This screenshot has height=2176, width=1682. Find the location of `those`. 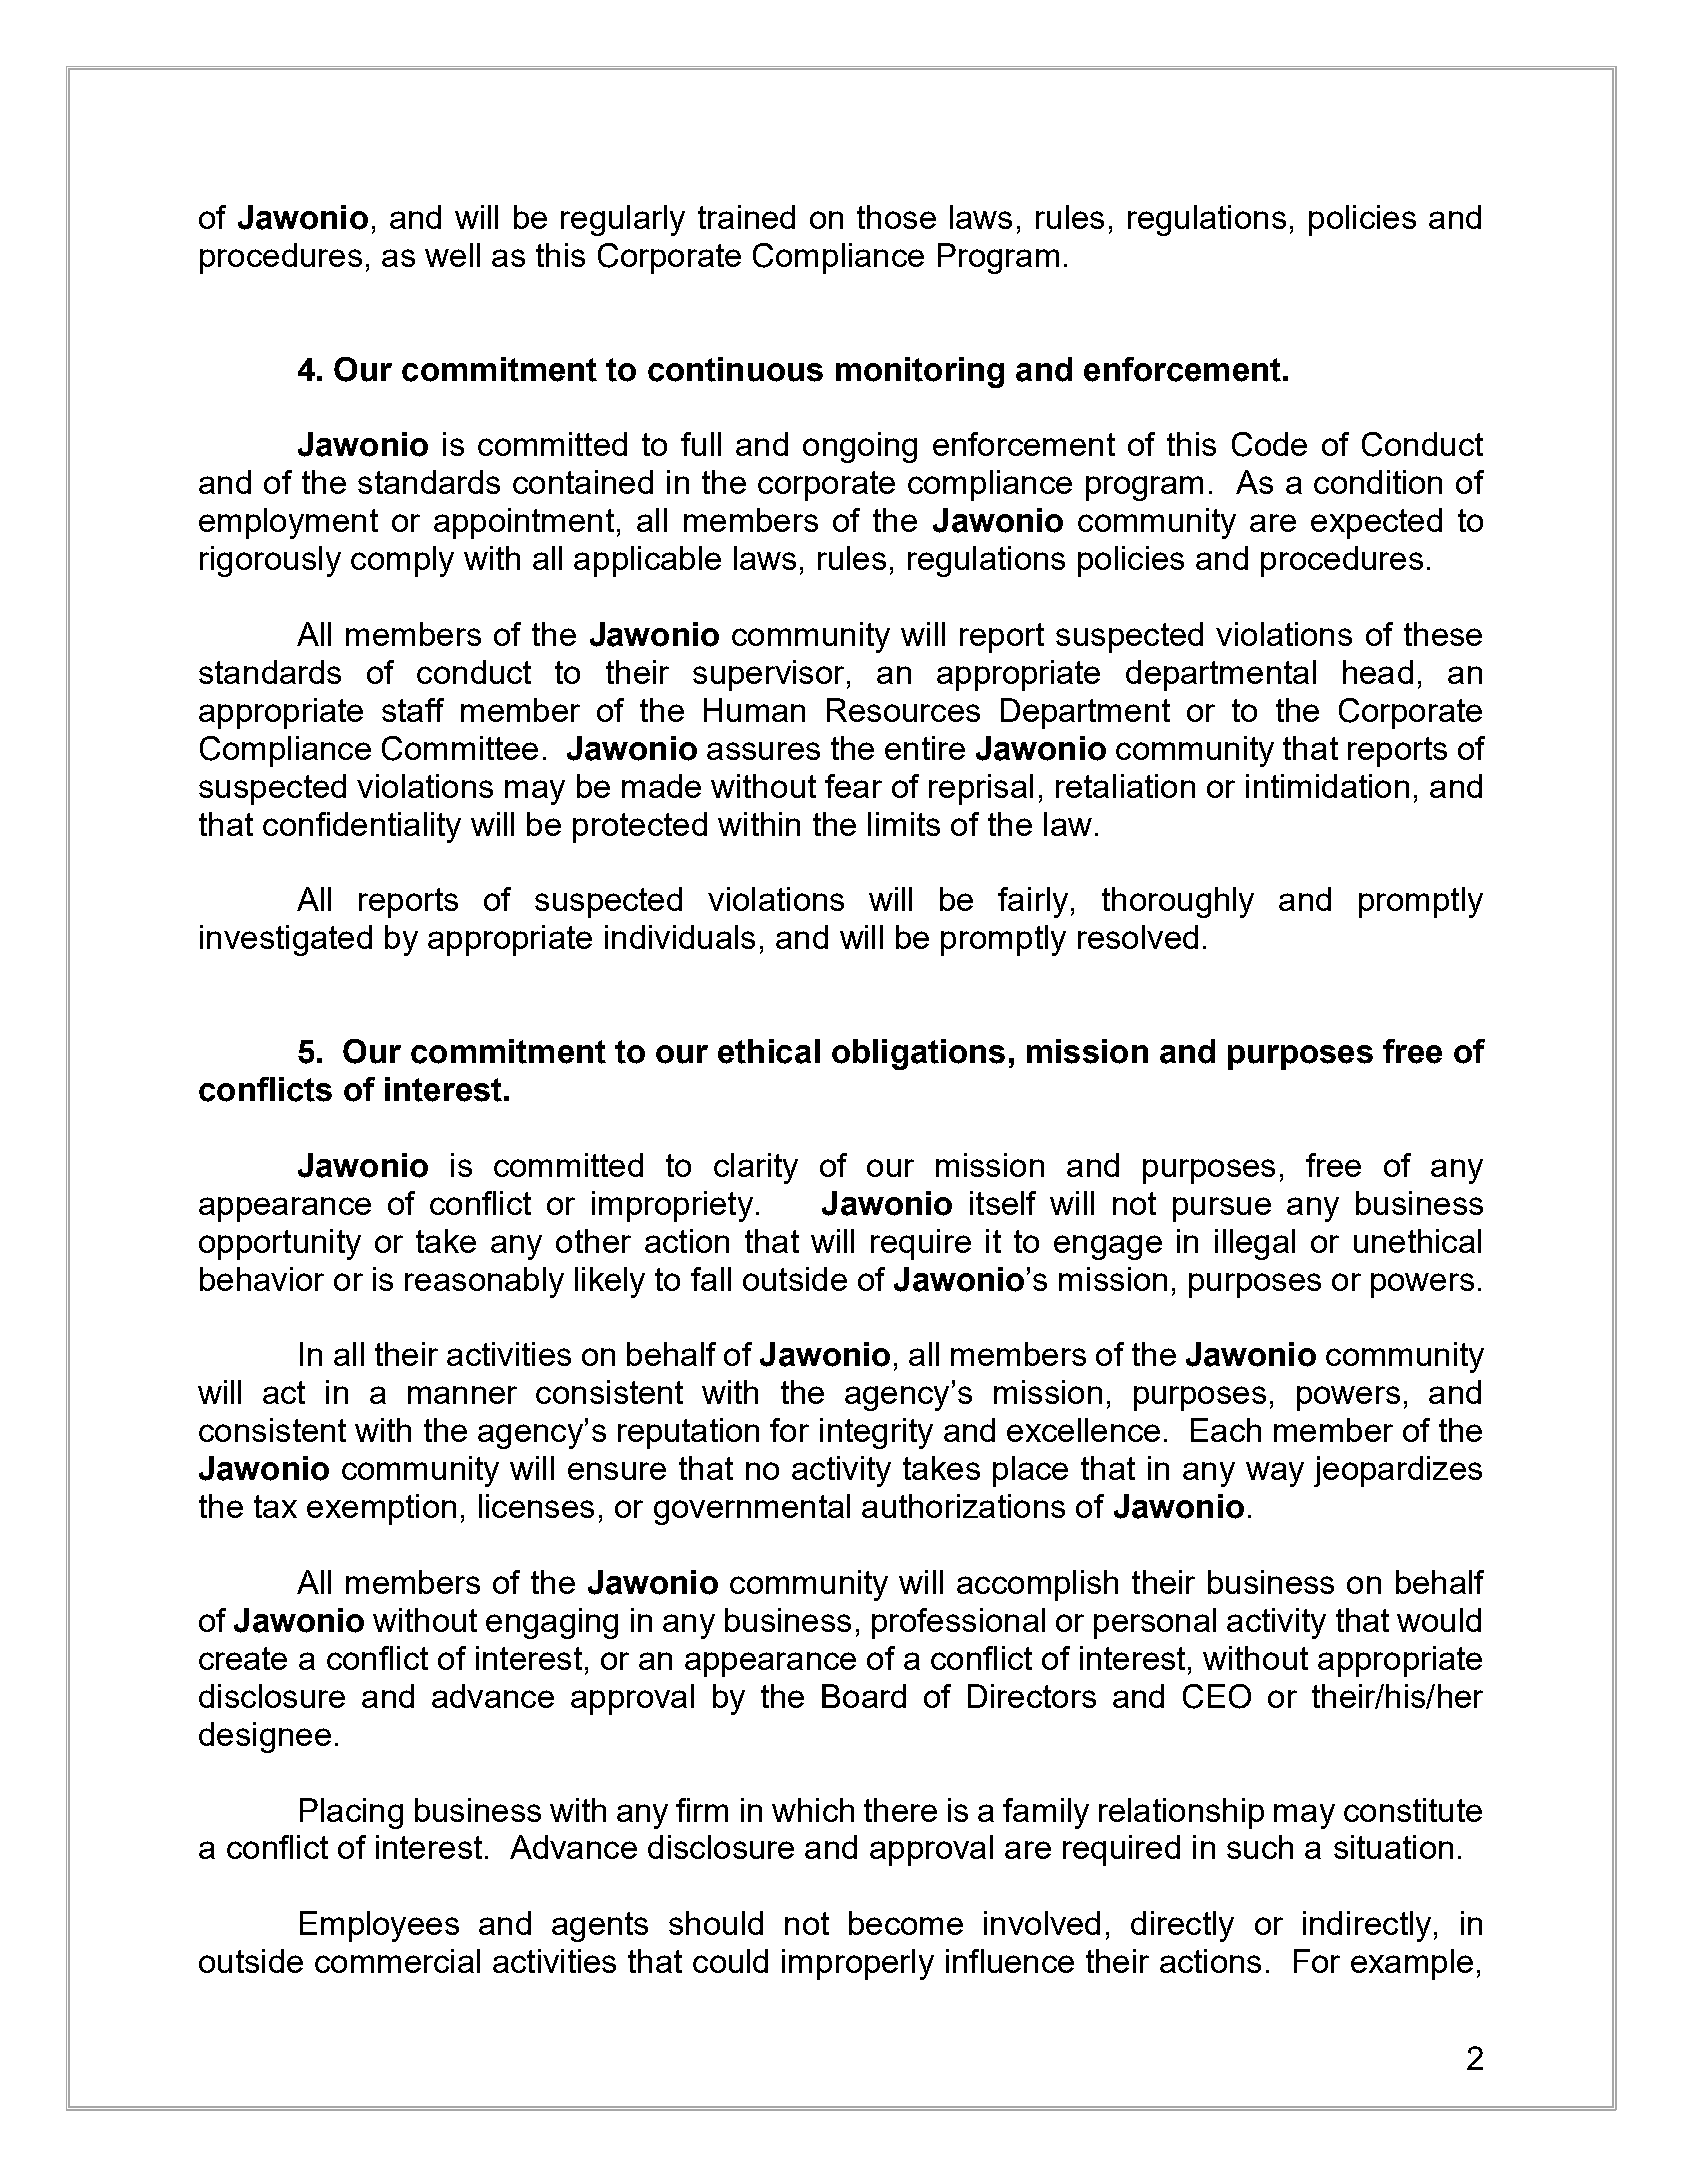

those is located at coordinates (896, 217).
